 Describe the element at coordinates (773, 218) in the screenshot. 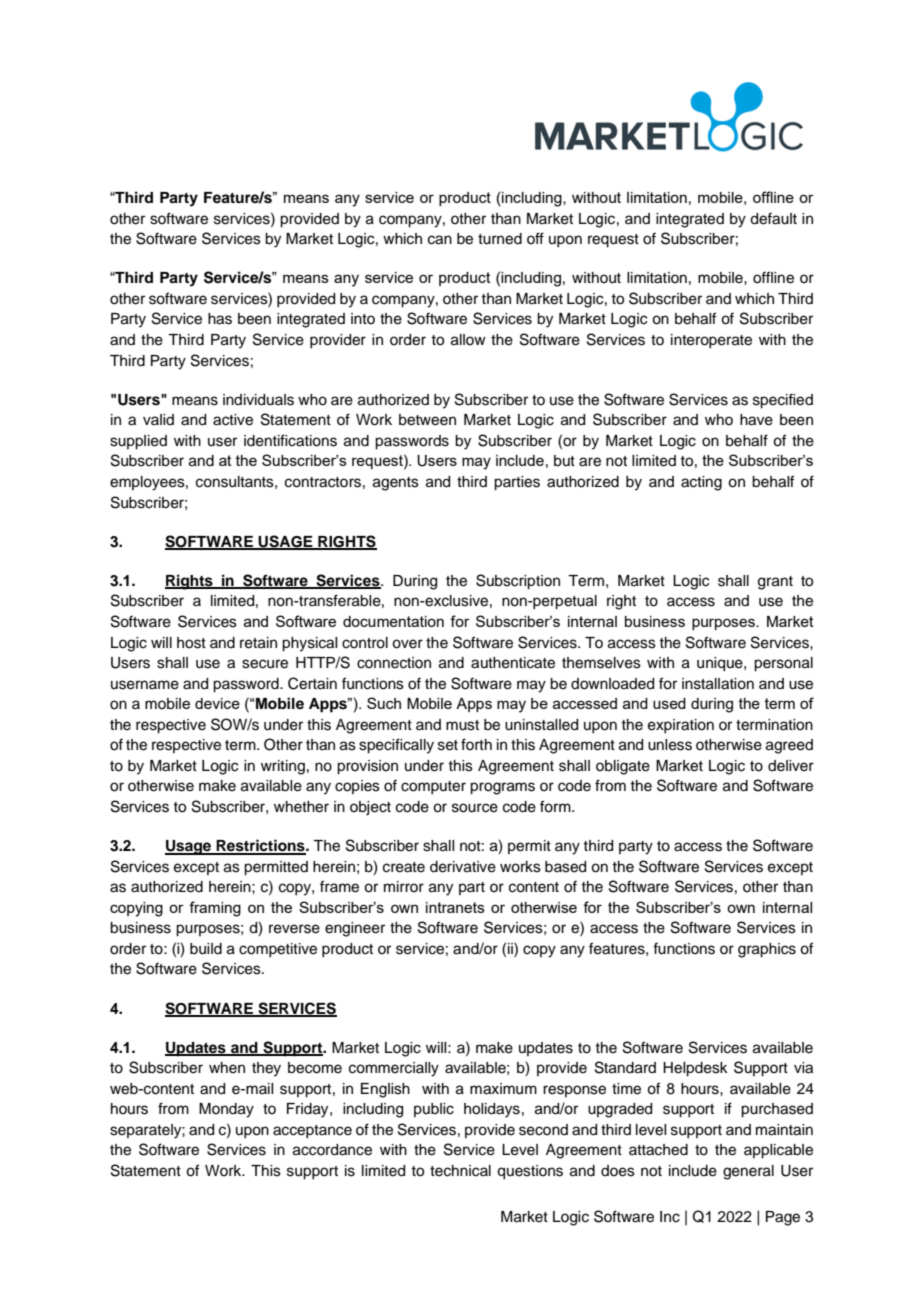

I see `default` at that location.
